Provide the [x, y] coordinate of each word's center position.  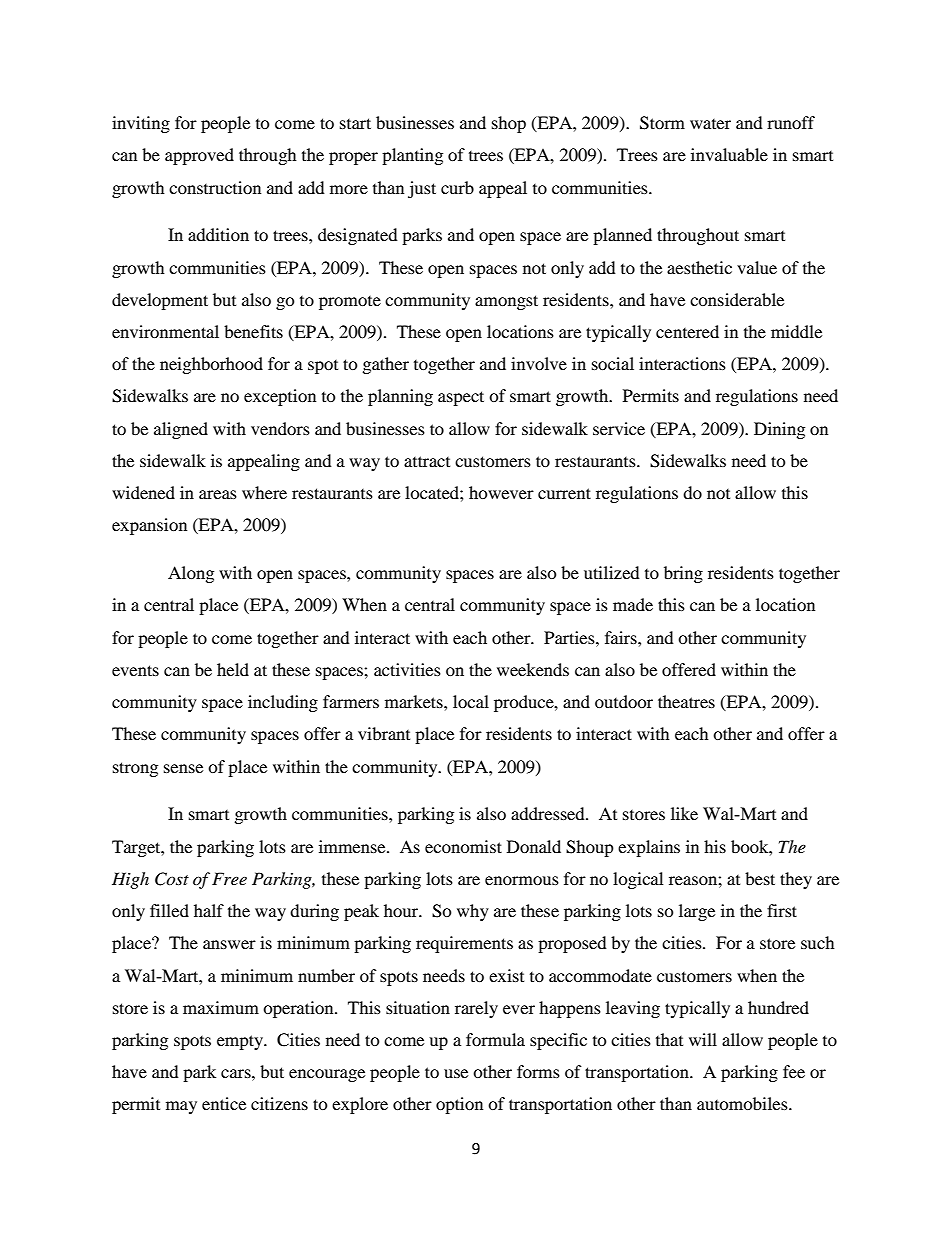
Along [191, 574]
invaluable [729, 154]
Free [229, 878]
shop [509, 124]
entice [224, 1103]
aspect [461, 398]
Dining [779, 430]
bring [683, 574]
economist [463, 846]
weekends [533, 669]
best [760, 878]
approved [199, 156]
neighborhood [211, 365]
